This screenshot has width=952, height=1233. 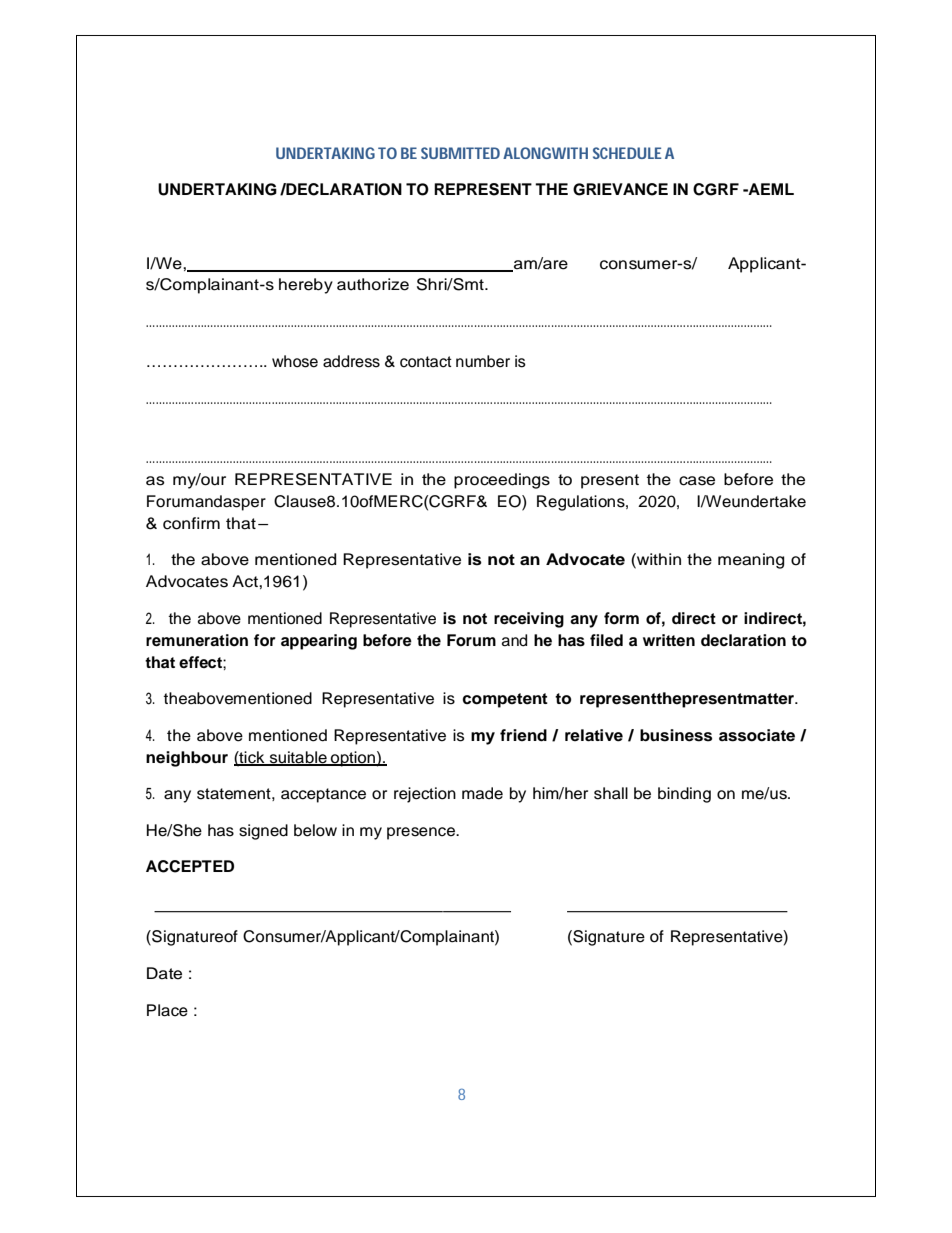 I want to click on signed, so click(x=263, y=832).
